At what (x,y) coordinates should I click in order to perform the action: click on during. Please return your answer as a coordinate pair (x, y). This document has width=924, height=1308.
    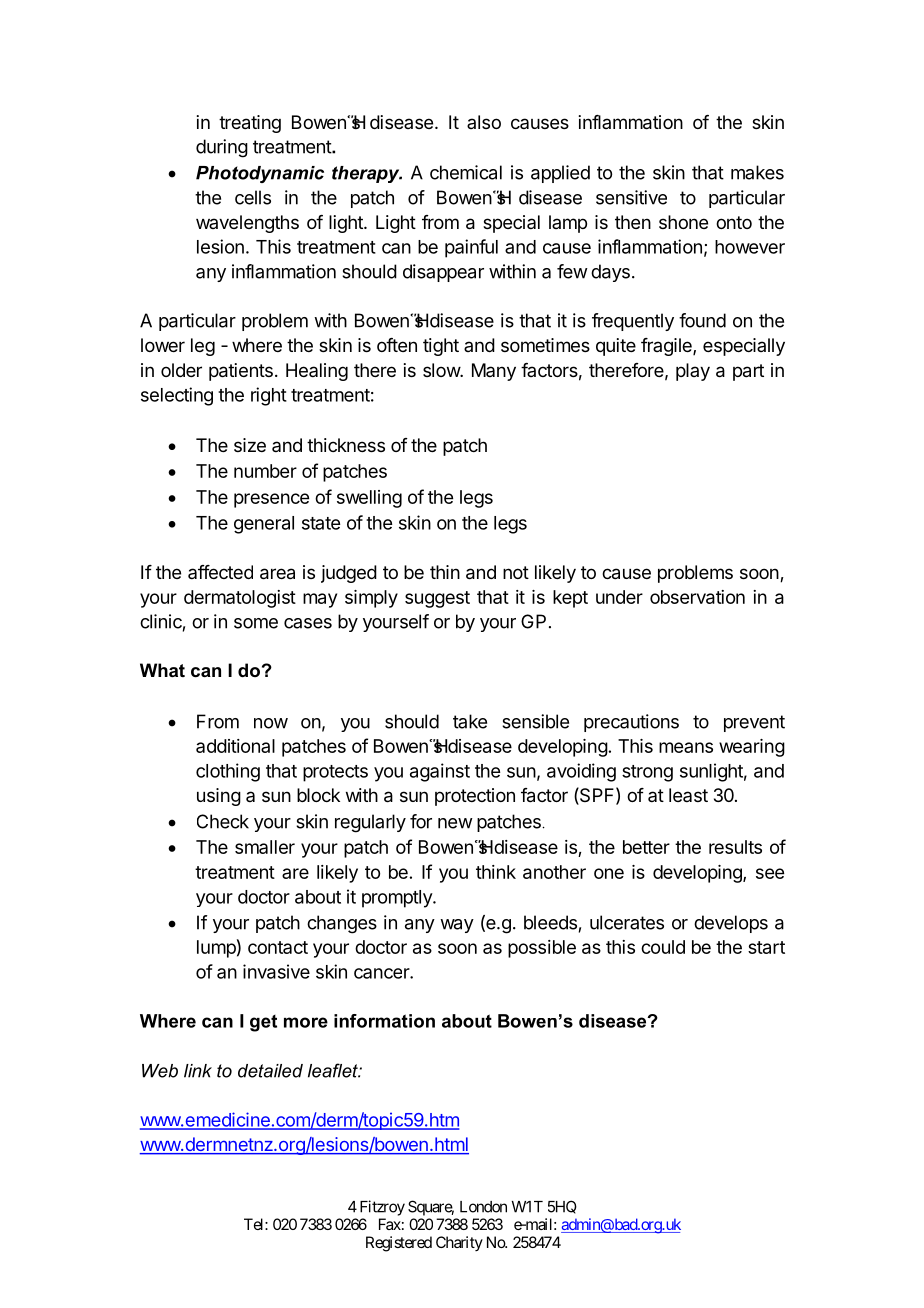
    Looking at the image, I should click on (222, 148).
